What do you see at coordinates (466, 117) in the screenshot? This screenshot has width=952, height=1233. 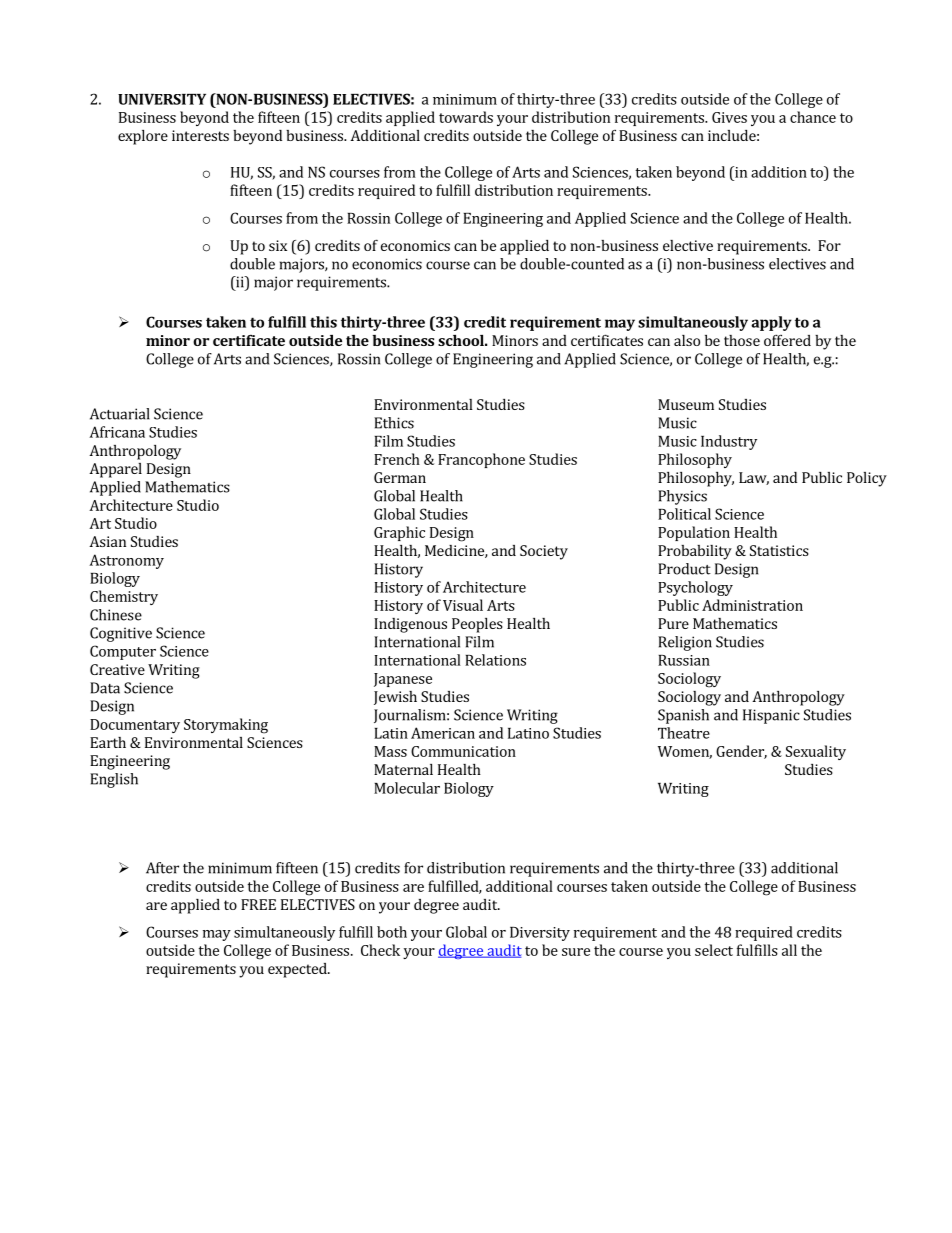 I see `towards` at bounding box center [466, 117].
